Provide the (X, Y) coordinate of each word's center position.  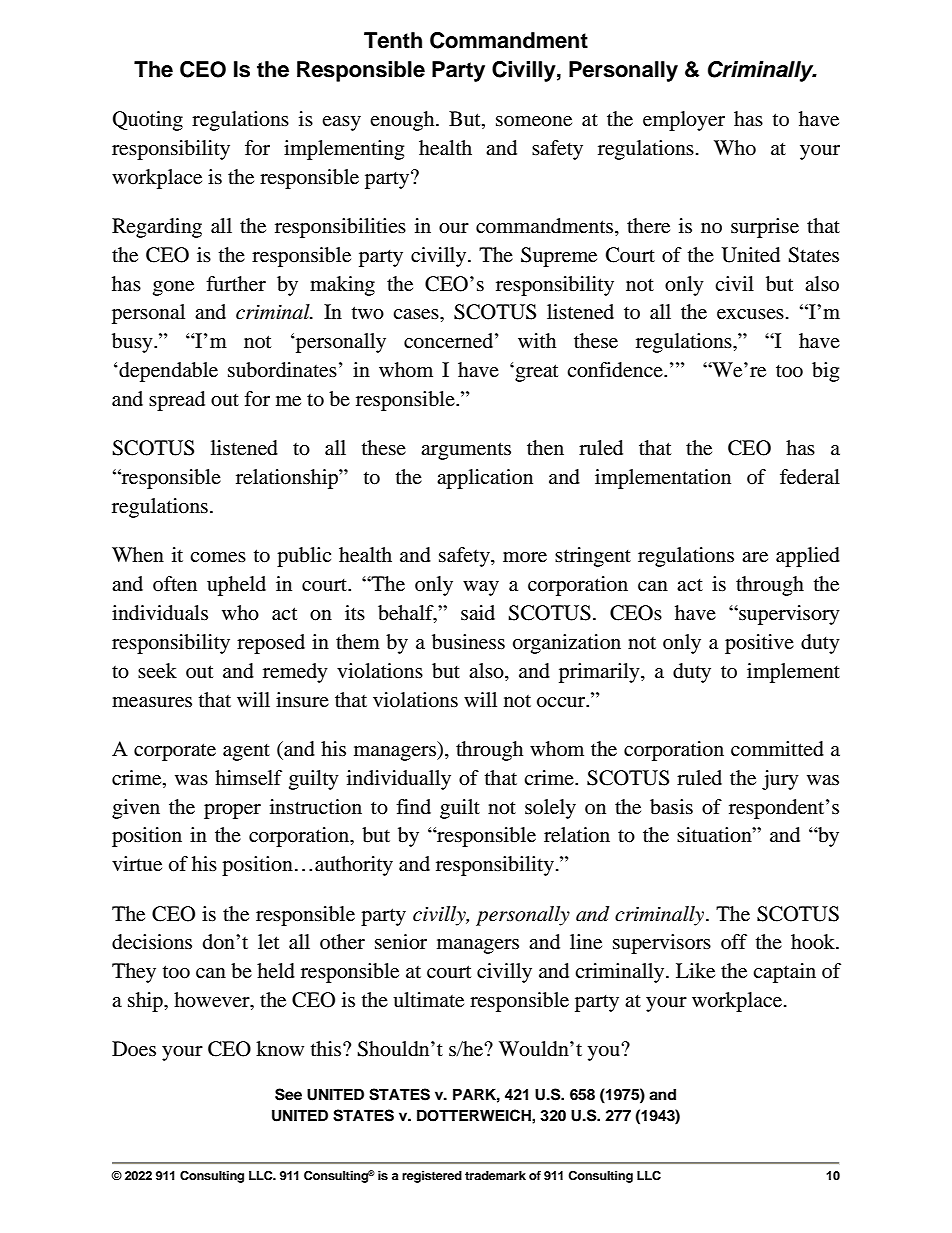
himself (248, 778)
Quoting (148, 121)
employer (684, 121)
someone (534, 121)
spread (177, 401)
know (280, 1049)
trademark (495, 1175)
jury (780, 780)
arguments (466, 451)
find (413, 806)
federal (810, 477)
